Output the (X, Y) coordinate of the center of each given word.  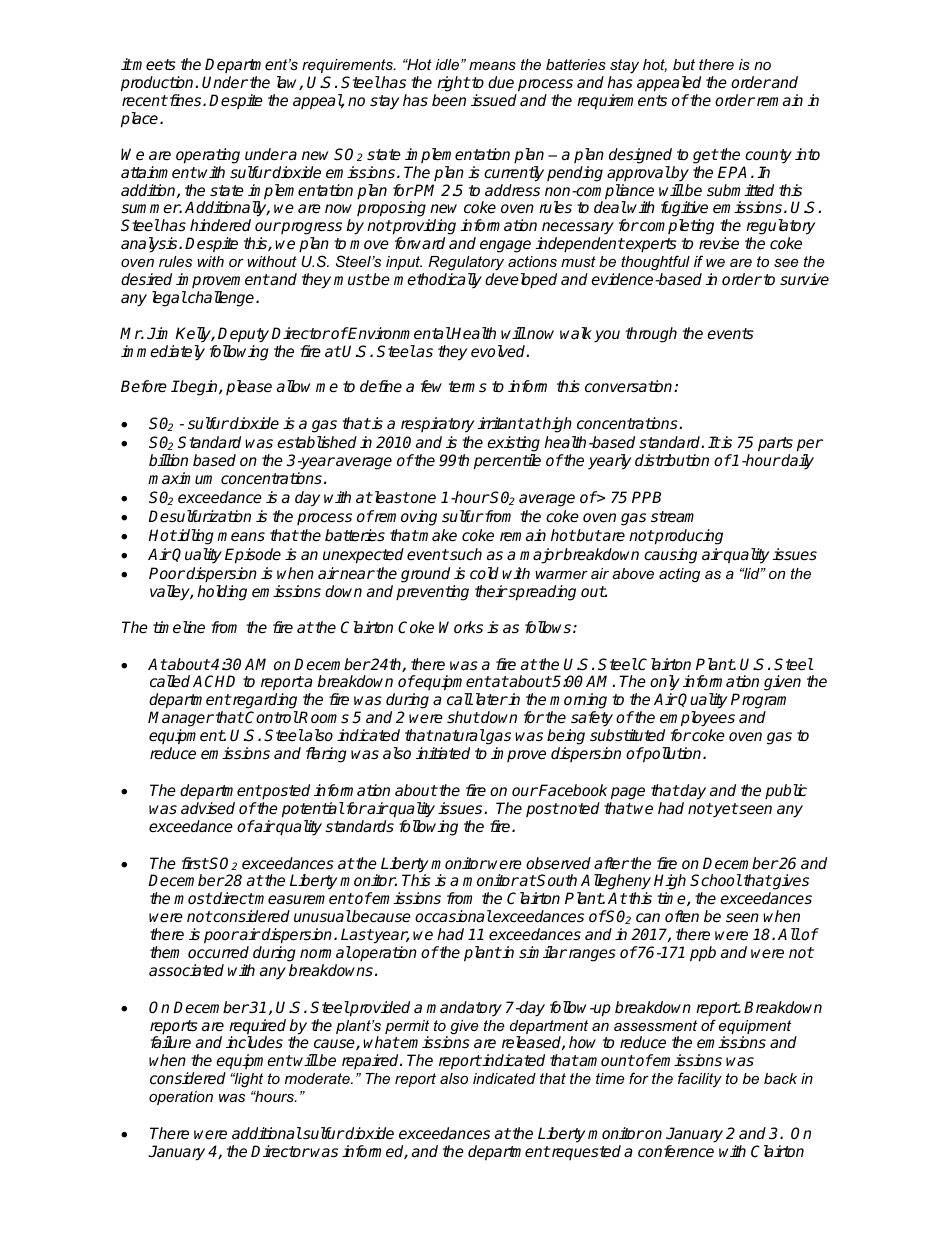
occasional (453, 916)
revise (719, 243)
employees (697, 719)
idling (195, 537)
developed (521, 281)
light (247, 1080)
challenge (221, 299)
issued (494, 100)
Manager (181, 719)
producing (688, 537)
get (705, 156)
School (716, 880)
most (193, 899)
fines (185, 100)
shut (463, 717)
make (437, 535)
